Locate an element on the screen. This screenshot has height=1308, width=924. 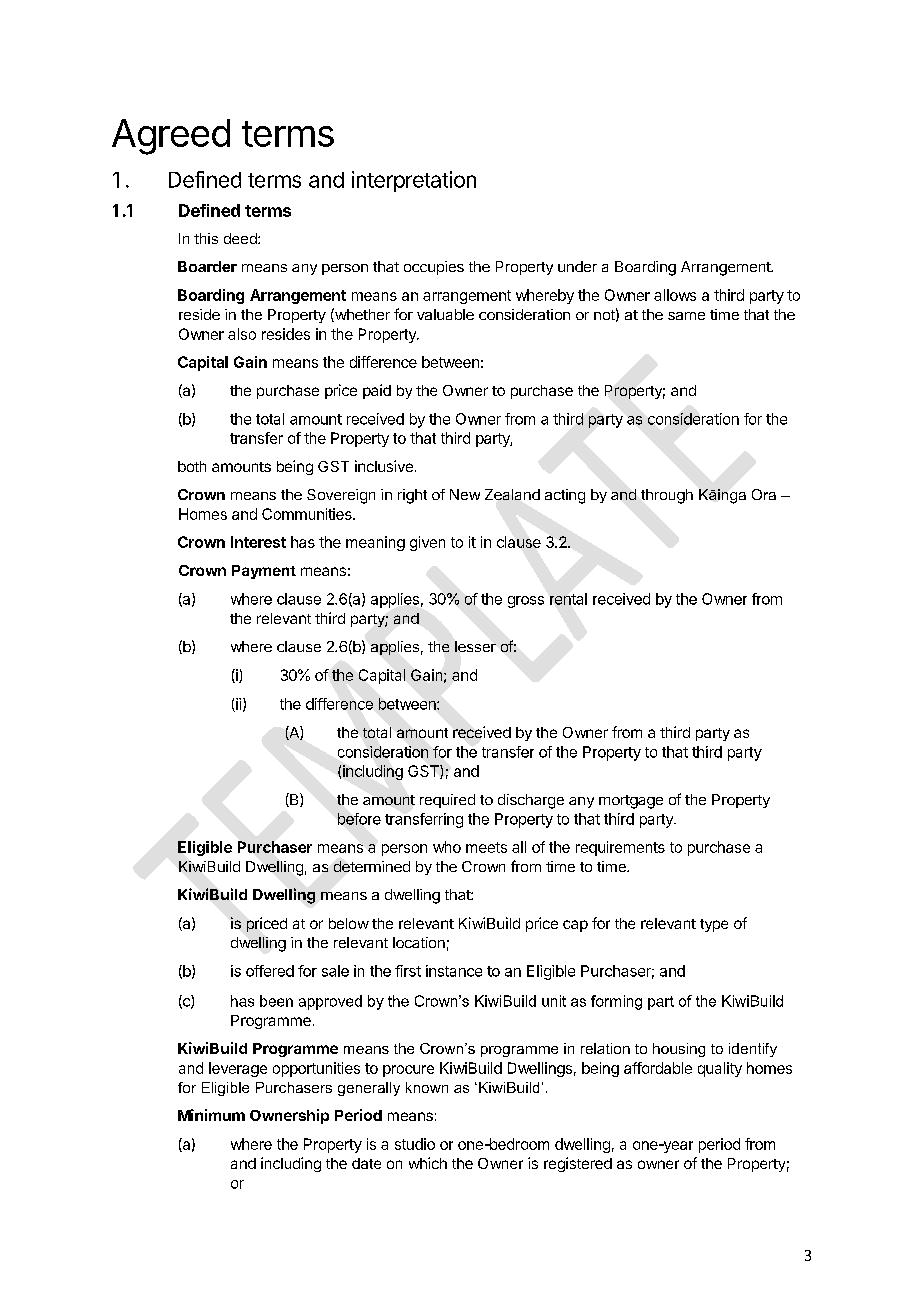
Minimum is located at coordinates (211, 1115).
